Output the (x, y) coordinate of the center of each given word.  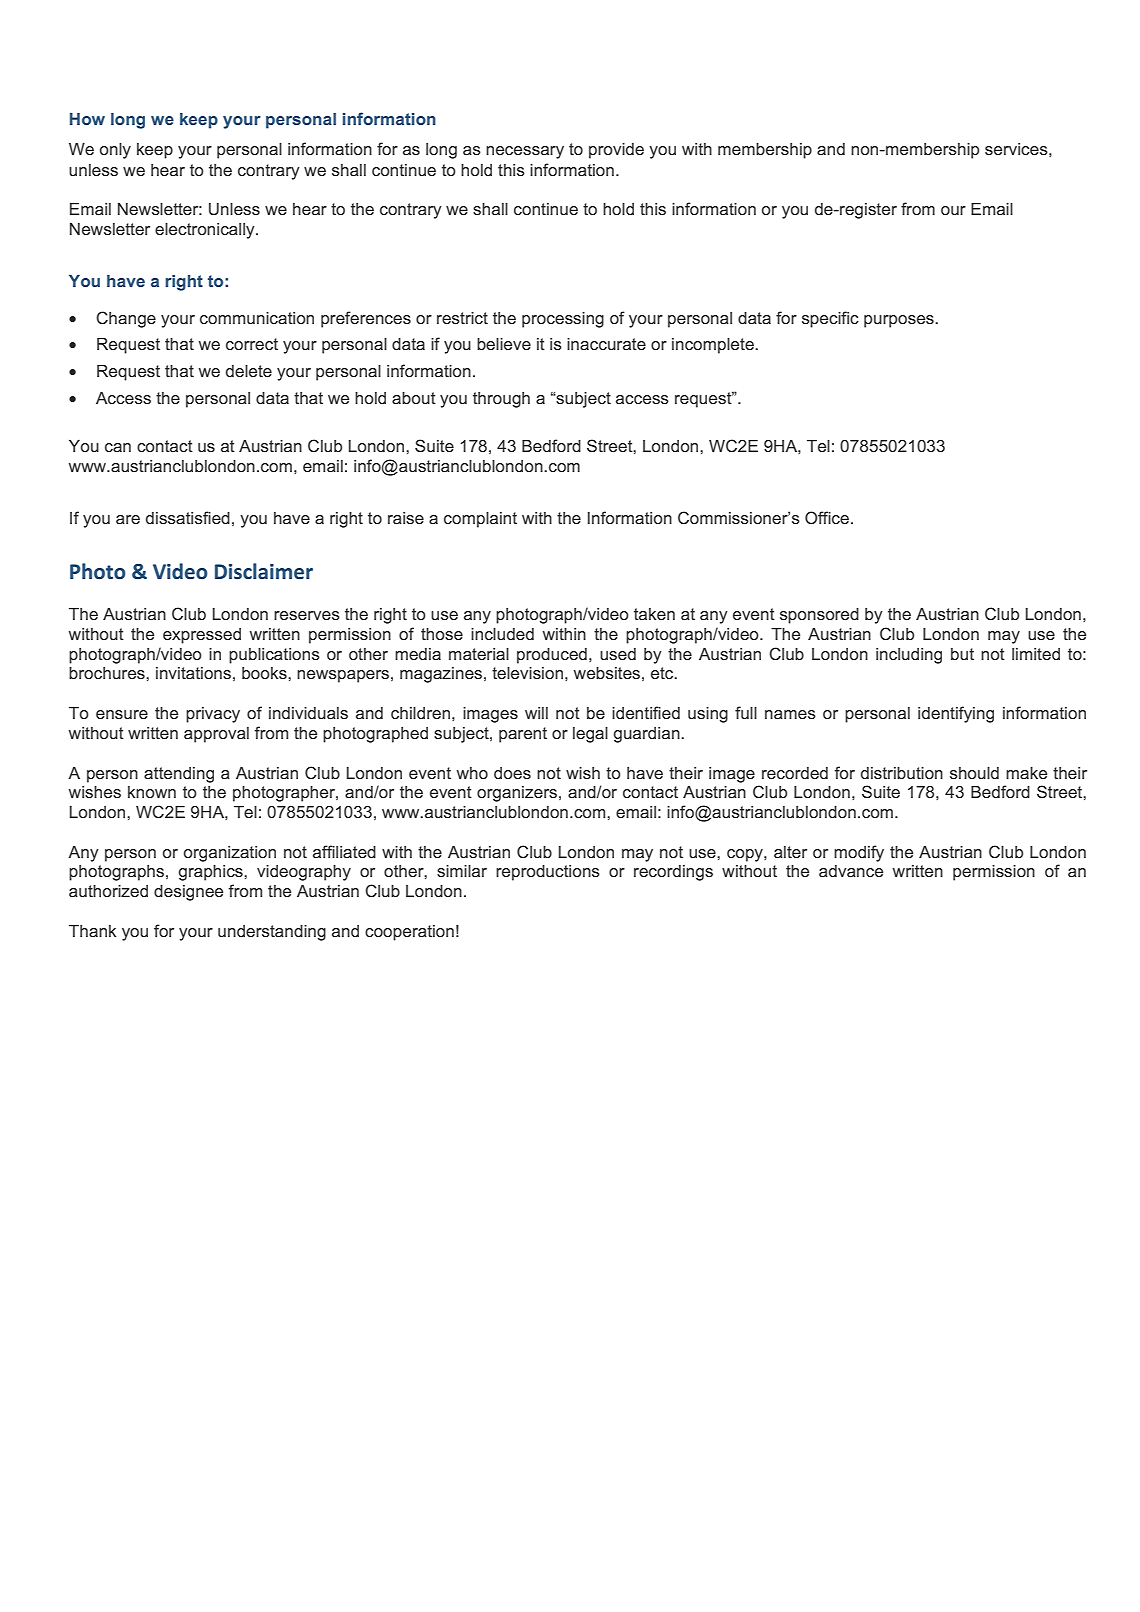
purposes (900, 321)
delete (249, 371)
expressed (202, 636)
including (909, 656)
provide (616, 151)
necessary (525, 152)
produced (552, 656)
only (115, 151)
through (501, 400)
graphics (212, 873)
